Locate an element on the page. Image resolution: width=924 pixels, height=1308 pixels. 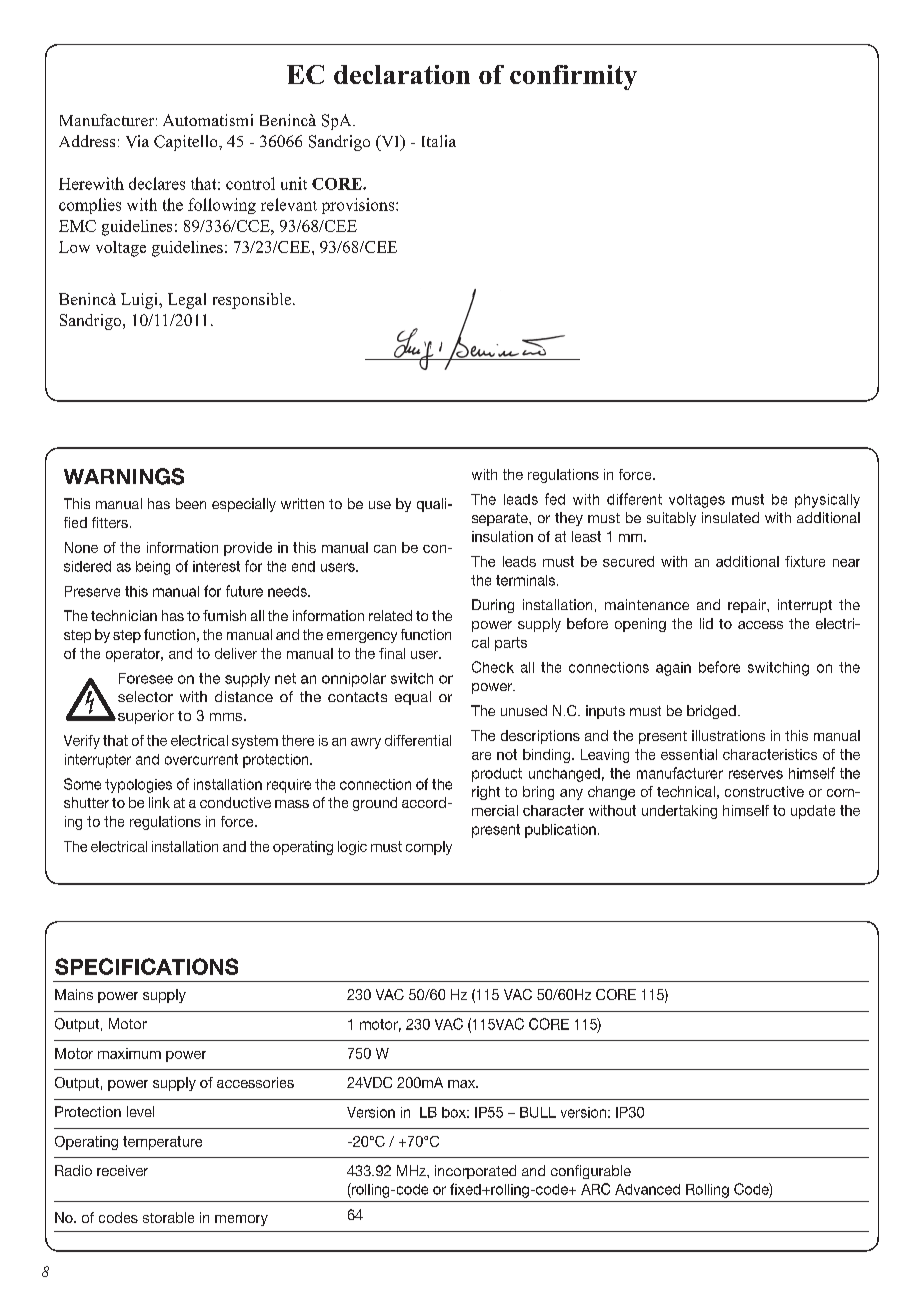
constructive is located at coordinates (764, 791).
